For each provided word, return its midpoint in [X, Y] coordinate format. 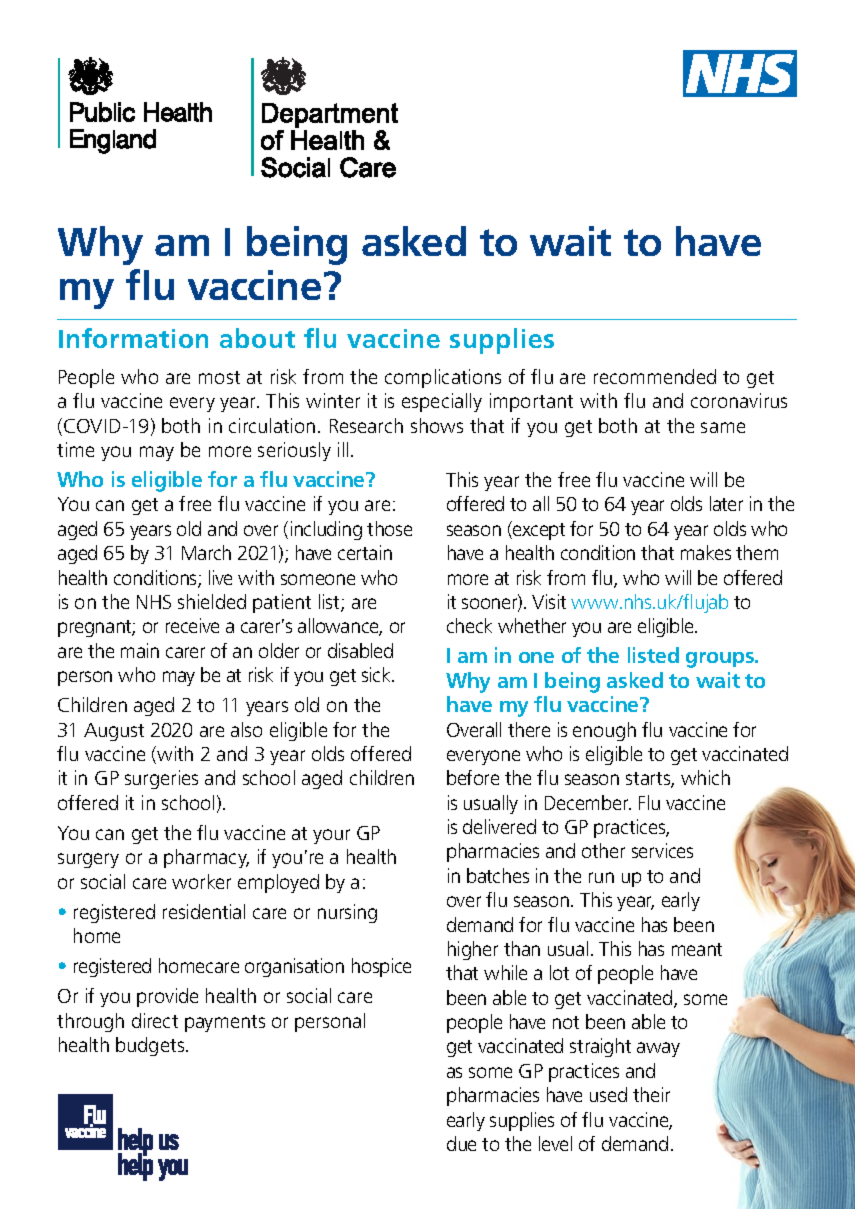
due [461, 1143]
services [662, 850]
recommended [655, 376]
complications [443, 378]
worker [201, 881]
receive [192, 625]
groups [721, 660]
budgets [151, 1046]
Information [133, 338]
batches [498, 875]
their [651, 1094]
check [469, 625]
